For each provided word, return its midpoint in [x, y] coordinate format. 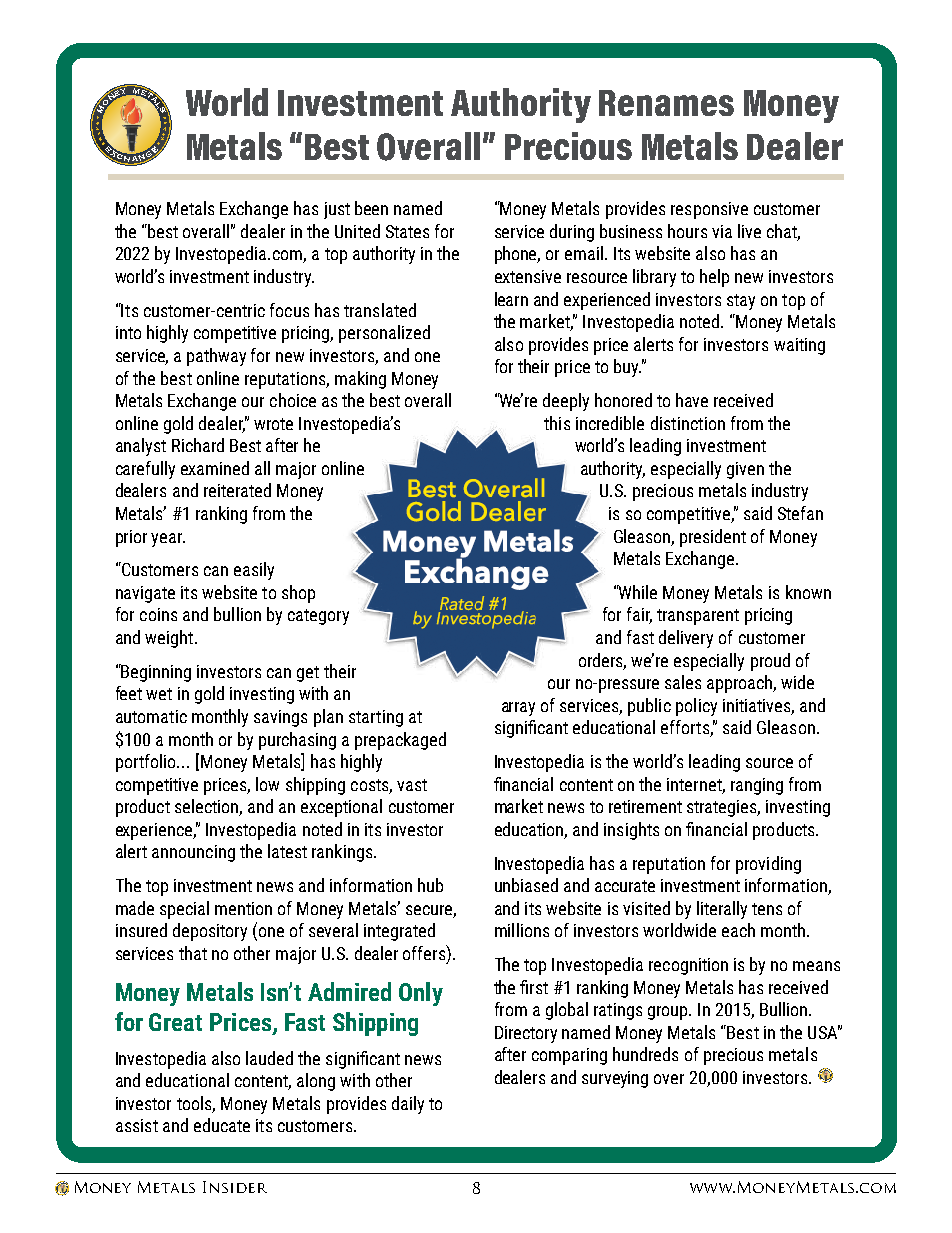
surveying [615, 1079]
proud [770, 662]
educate [222, 1125]
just [337, 210]
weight [169, 639]
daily [408, 1105]
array [518, 709]
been [371, 208]
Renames [666, 103]
